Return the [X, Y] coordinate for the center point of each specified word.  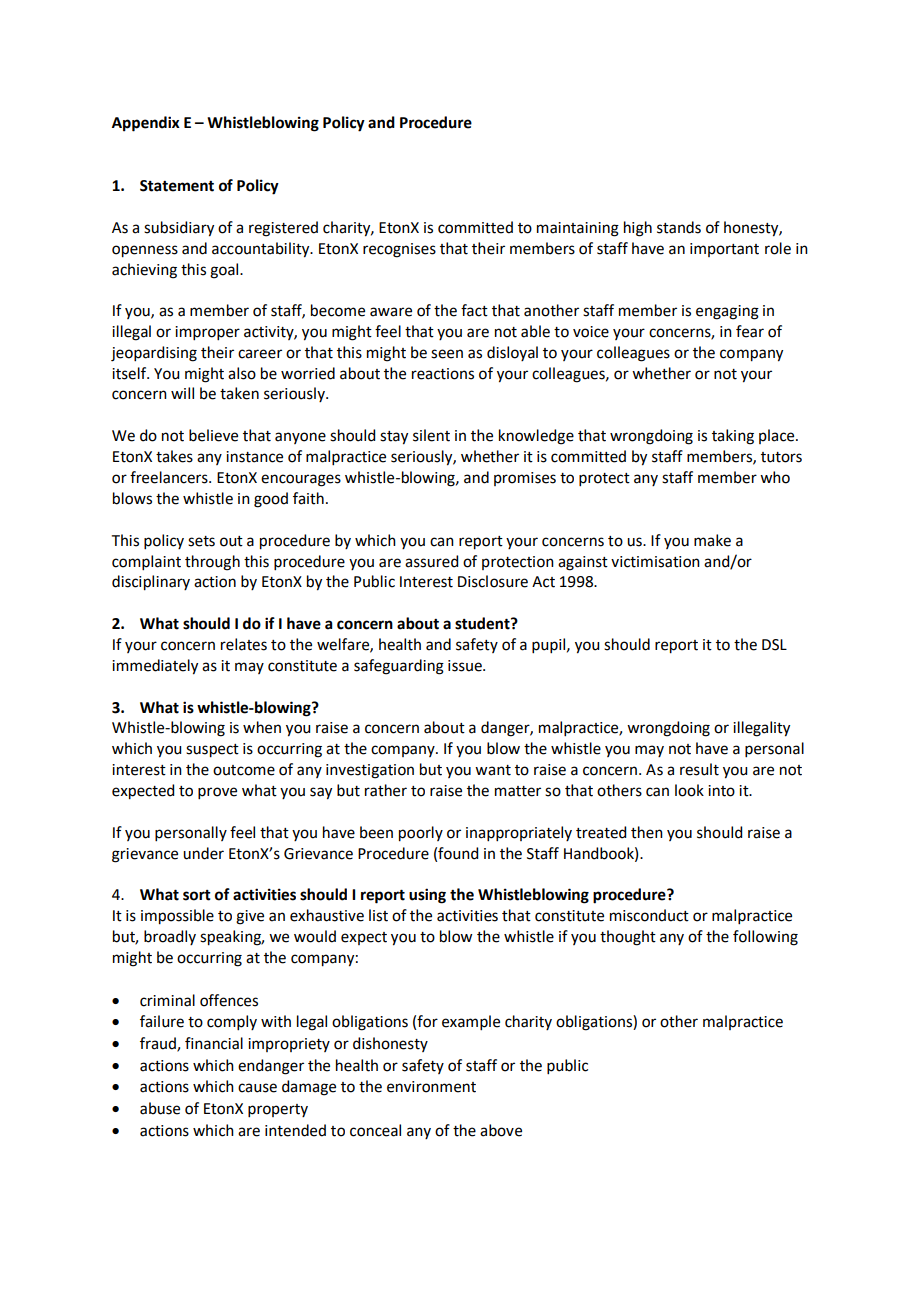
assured [431, 561]
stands [679, 227]
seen [447, 354]
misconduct [649, 915]
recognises [399, 250]
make [712, 540]
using [427, 896]
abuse [160, 1108]
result [699, 769]
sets [201, 541]
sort [197, 895]
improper [207, 333]
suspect [212, 751]
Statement [177, 186]
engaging [727, 312]
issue [466, 666]
